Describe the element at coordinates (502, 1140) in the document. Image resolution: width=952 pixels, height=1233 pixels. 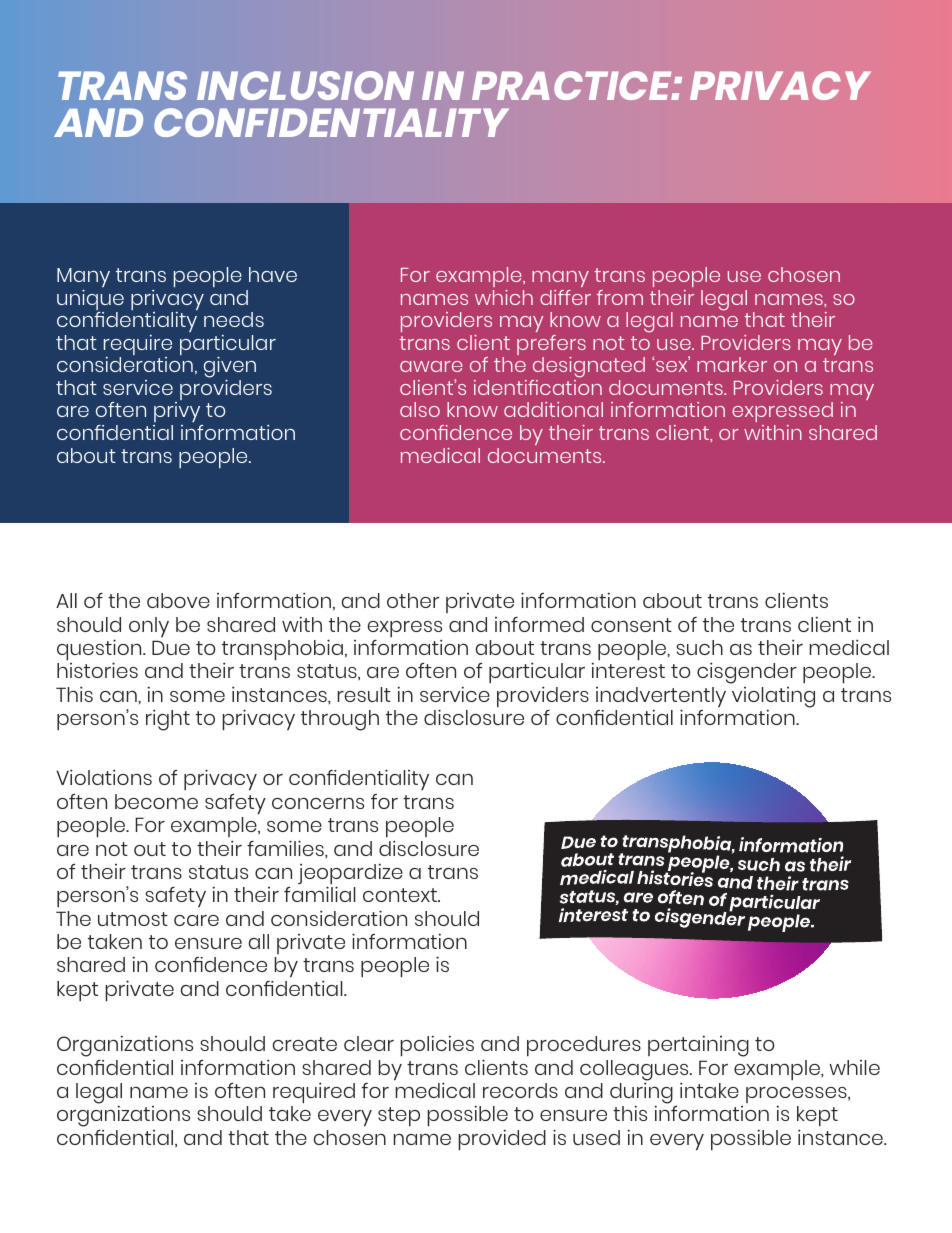
I see `provided` at that location.
